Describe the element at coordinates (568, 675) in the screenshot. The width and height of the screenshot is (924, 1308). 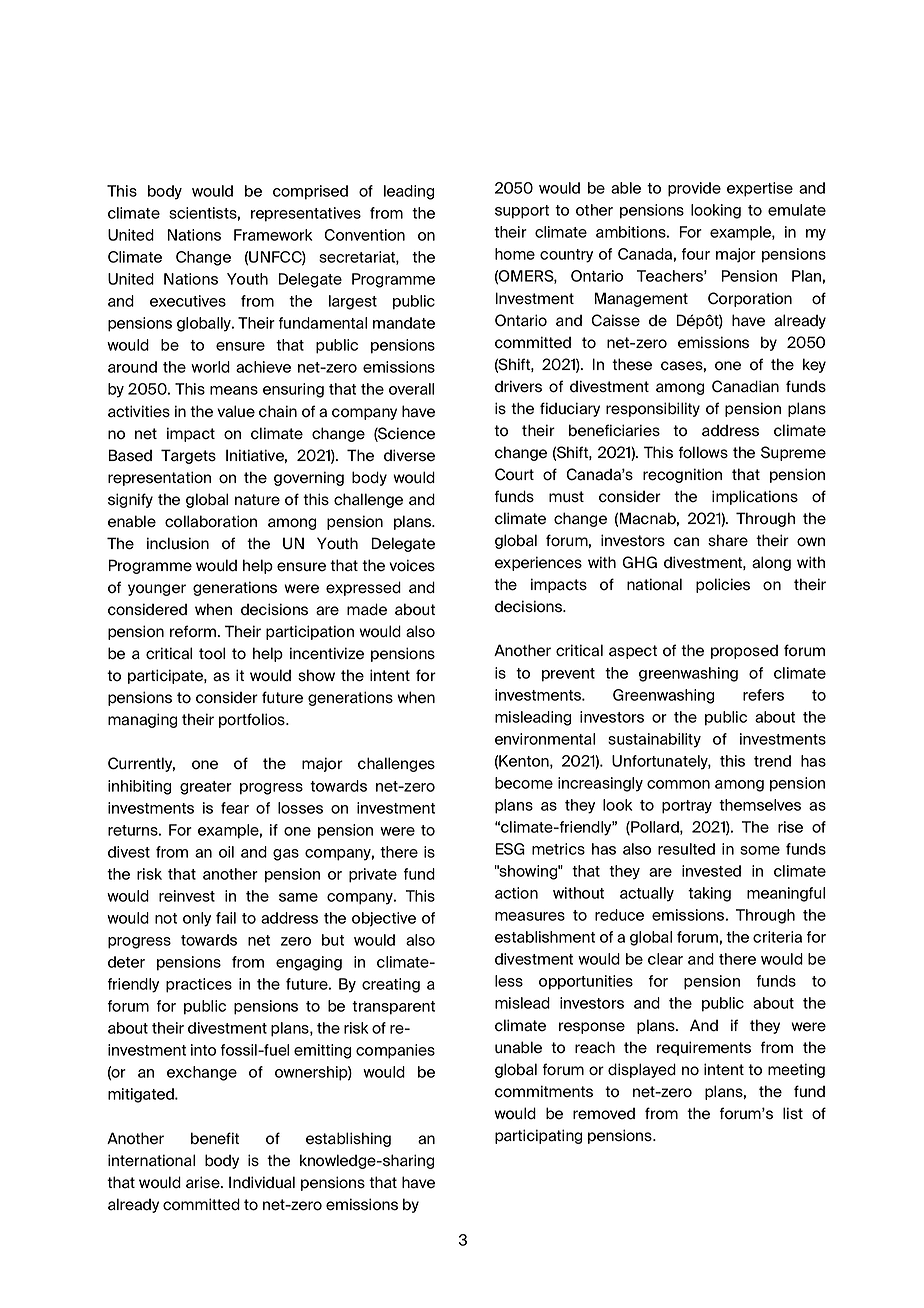
I see `prevent` at that location.
